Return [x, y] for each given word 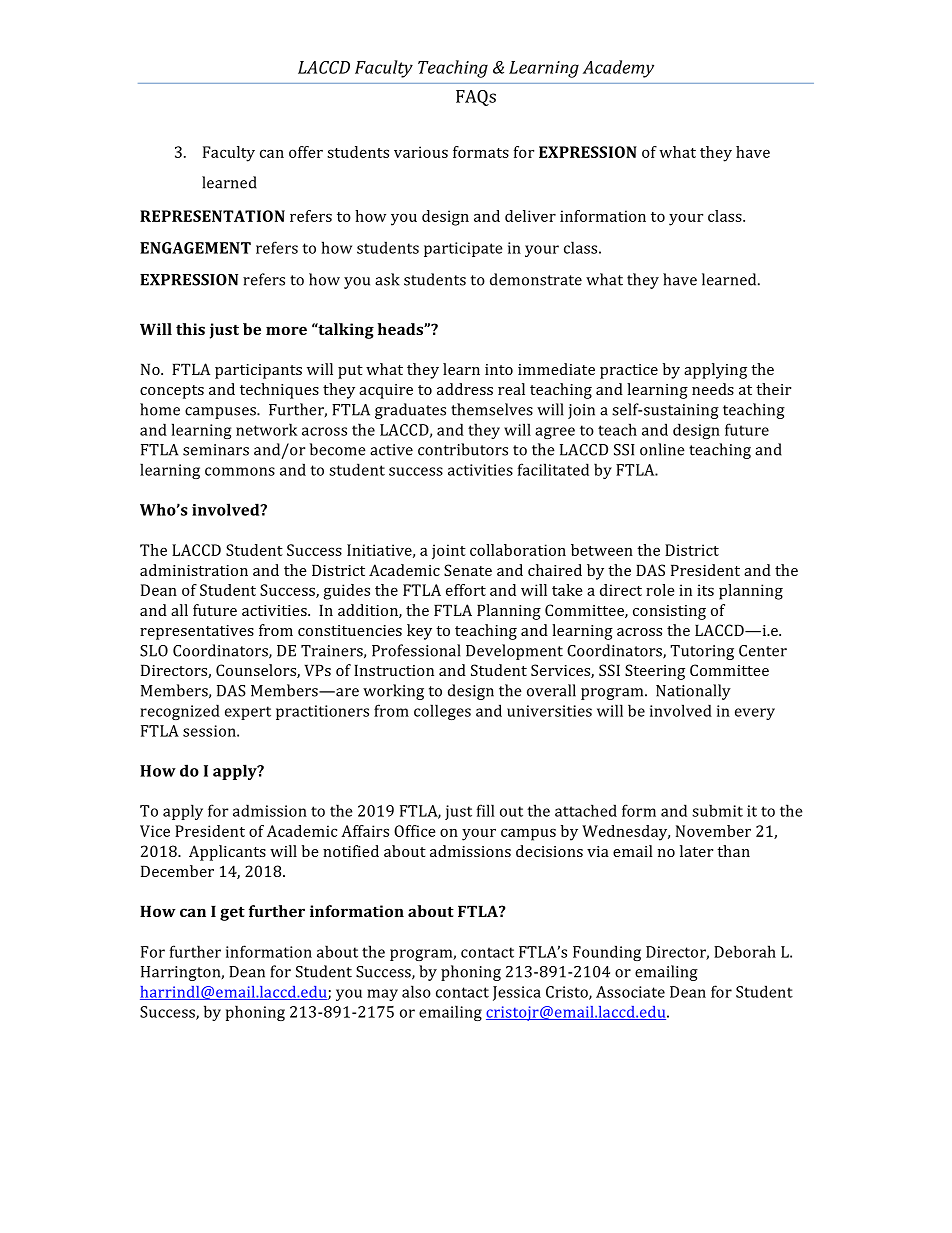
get [232, 913]
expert [248, 713]
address [465, 389]
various [421, 152]
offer [306, 152]
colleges [442, 712]
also [416, 991]
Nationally [693, 692]
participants [258, 371]
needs [713, 389]
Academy [618, 69]
